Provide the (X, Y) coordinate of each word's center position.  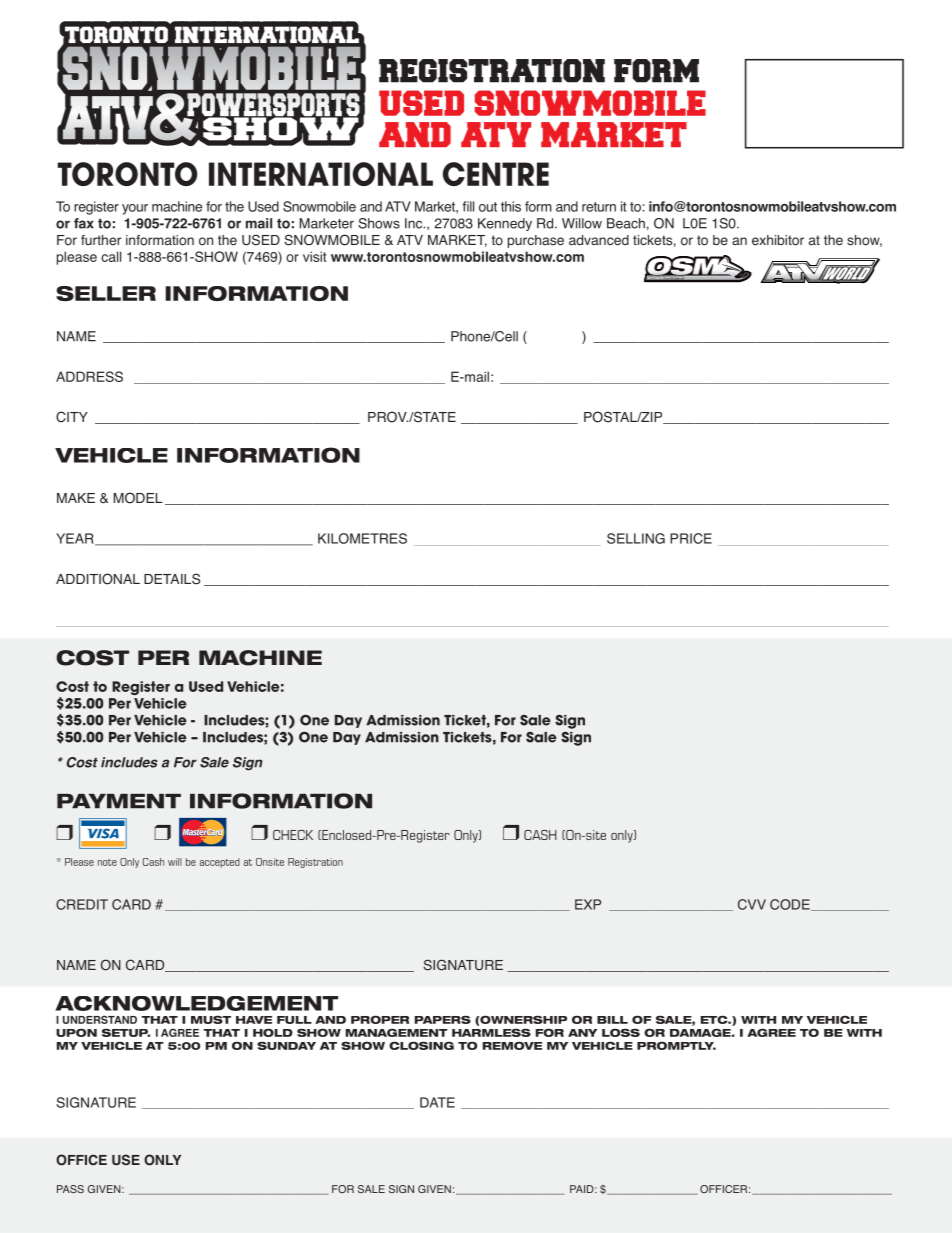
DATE (437, 1102)
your (135, 209)
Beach (626, 223)
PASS (70, 1189)
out (488, 207)
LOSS (621, 1032)
